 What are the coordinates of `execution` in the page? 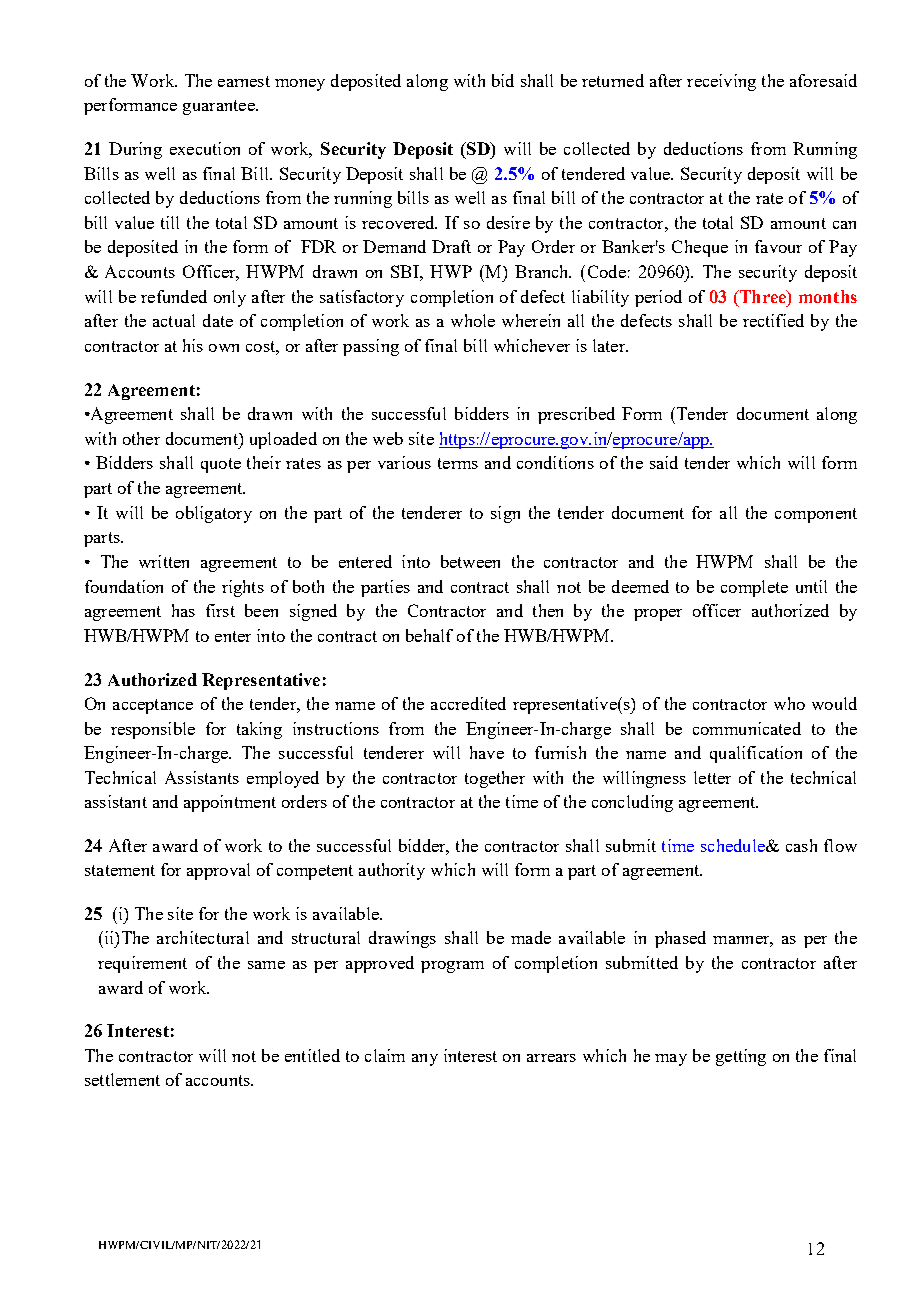 It's located at (205, 148).
